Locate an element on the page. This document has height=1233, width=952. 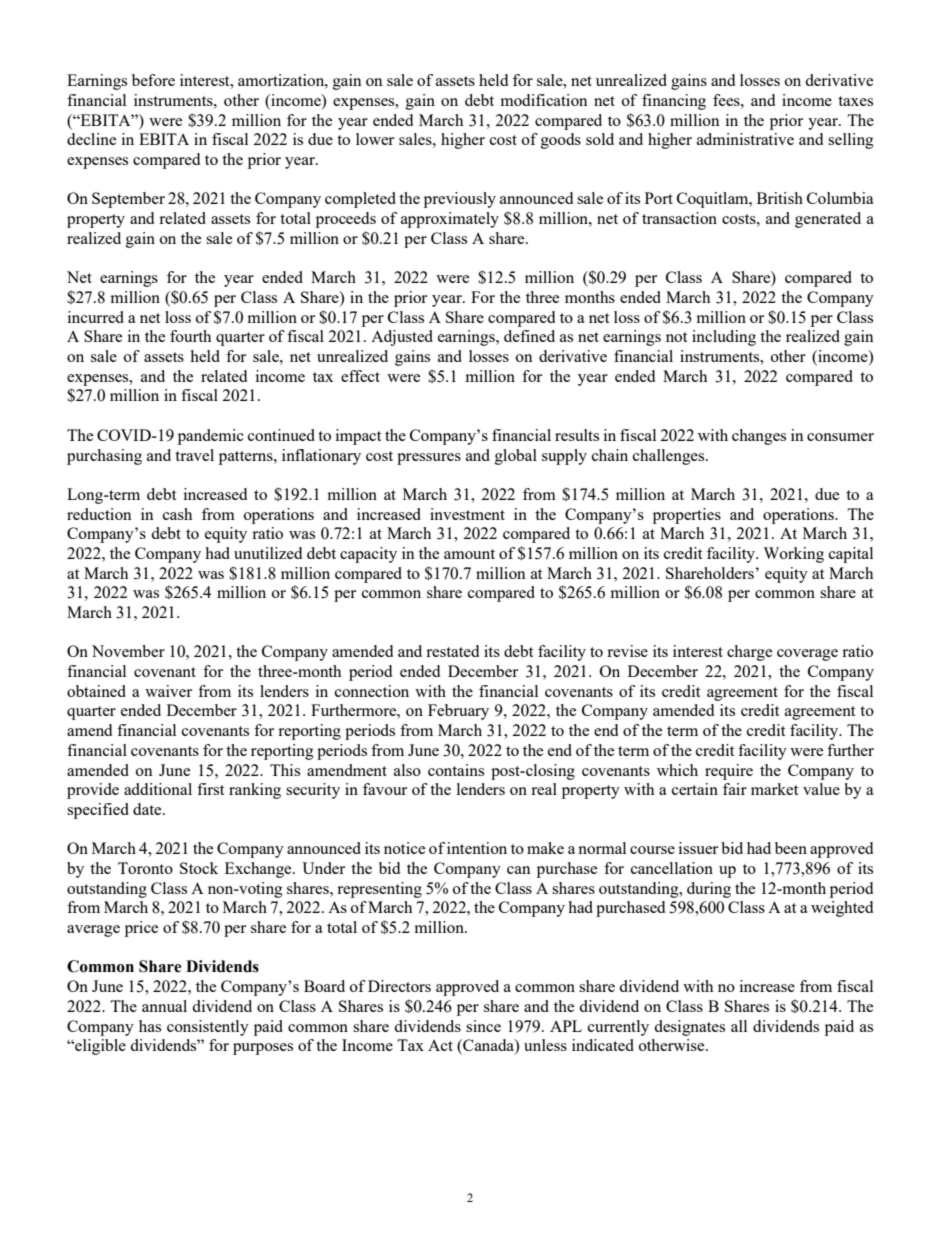
designates is located at coordinates (689, 1028).
